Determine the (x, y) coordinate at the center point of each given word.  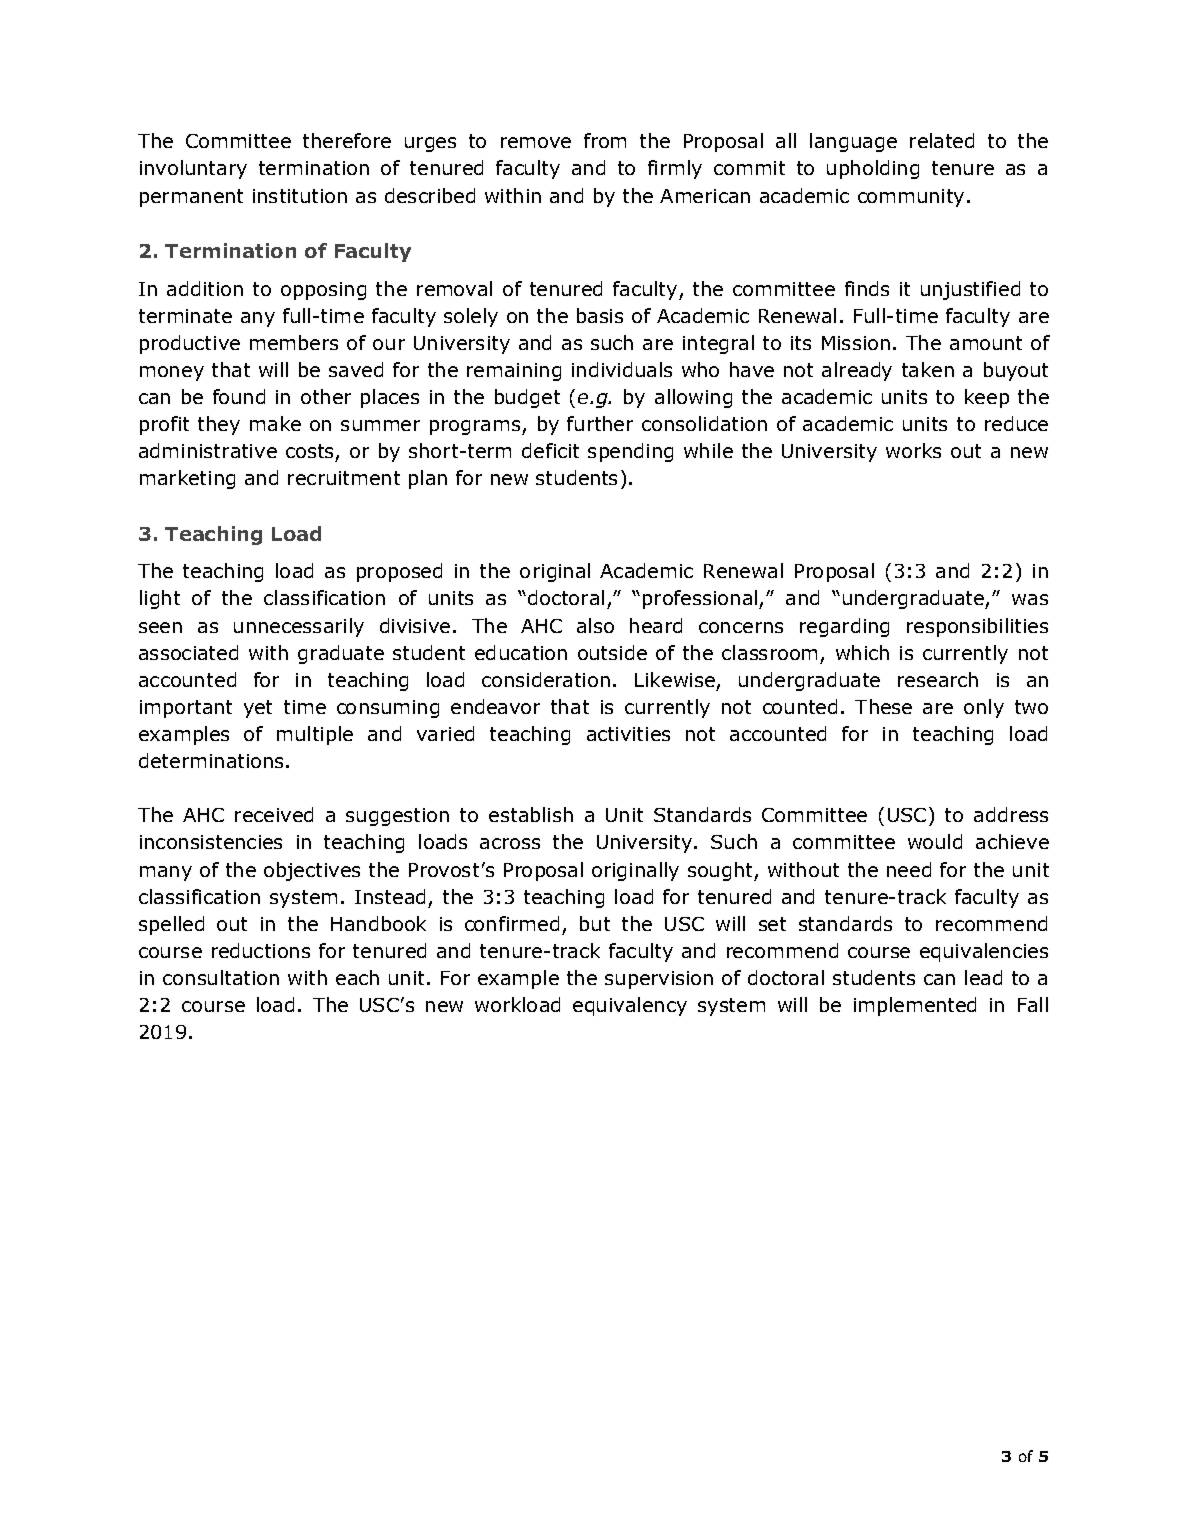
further (600, 423)
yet (258, 709)
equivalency (630, 1006)
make (275, 423)
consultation (221, 977)
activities (628, 734)
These (883, 706)
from (605, 140)
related (942, 140)
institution (300, 196)
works (913, 450)
